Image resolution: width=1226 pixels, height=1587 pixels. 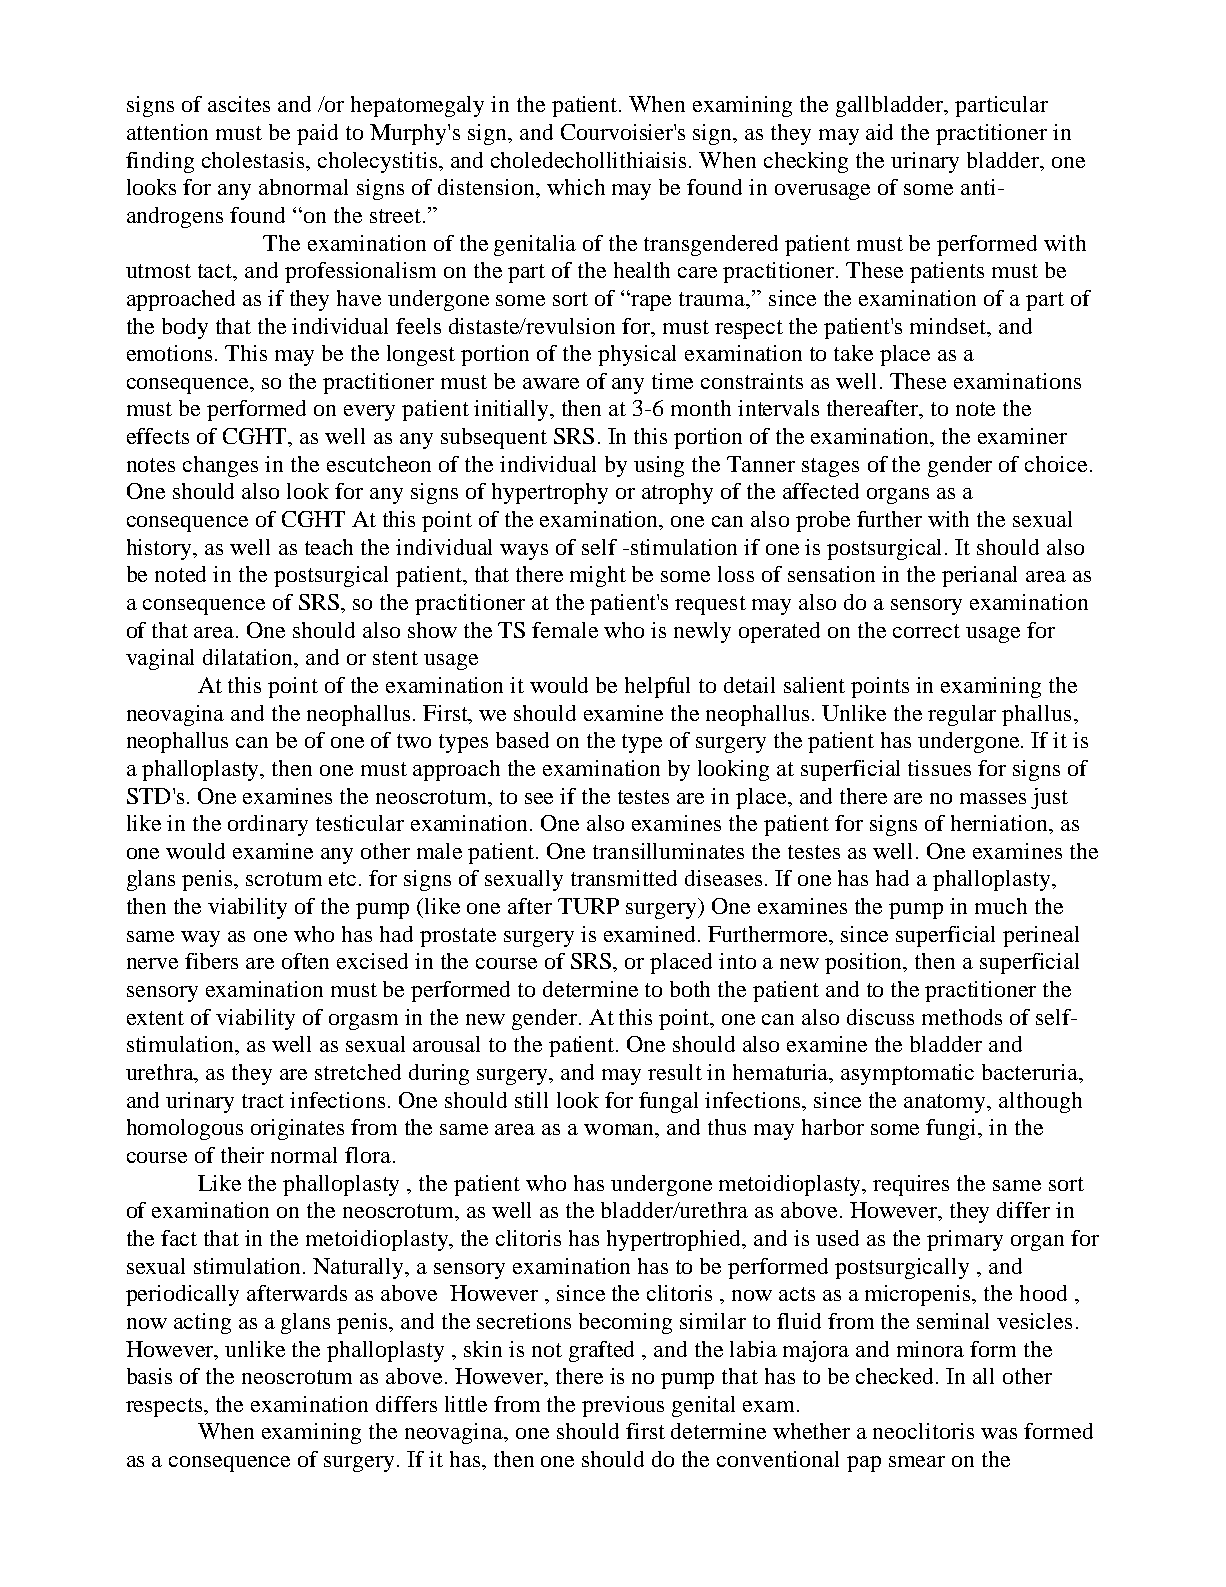 I want to click on fibers, so click(x=211, y=961).
